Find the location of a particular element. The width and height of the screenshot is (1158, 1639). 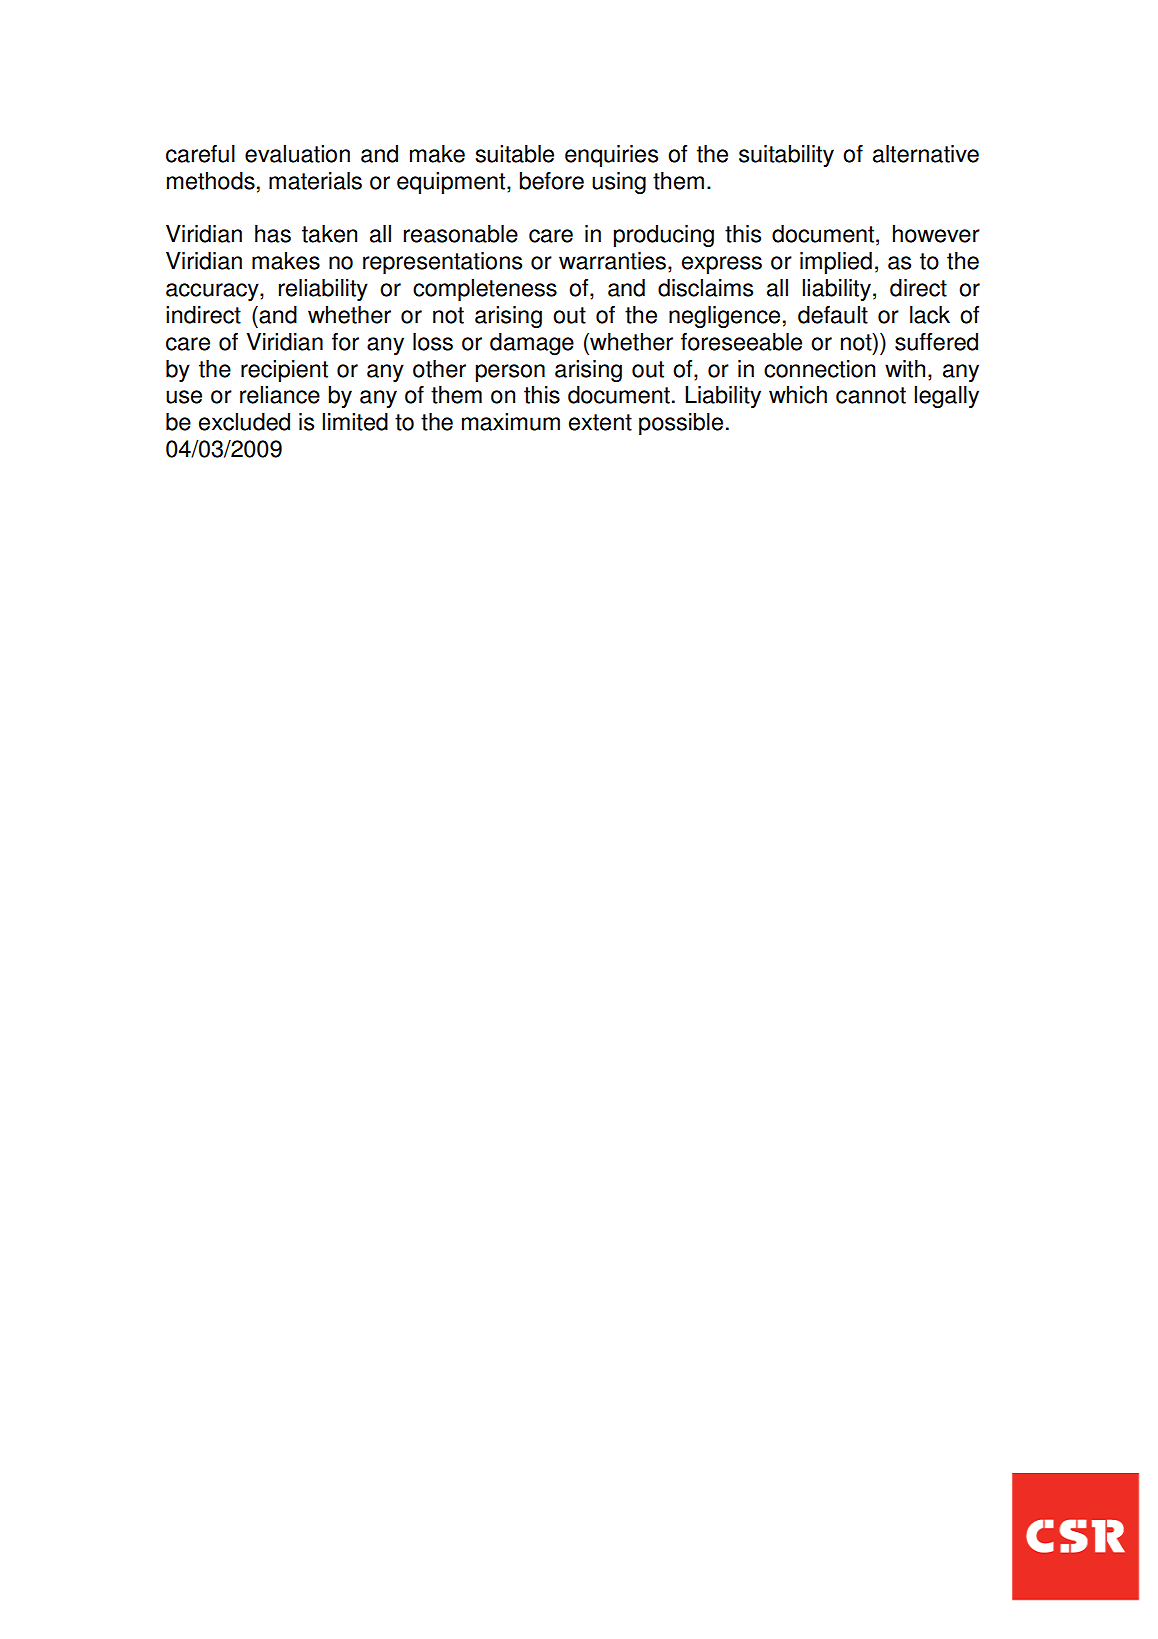

completeness is located at coordinates (485, 290).
